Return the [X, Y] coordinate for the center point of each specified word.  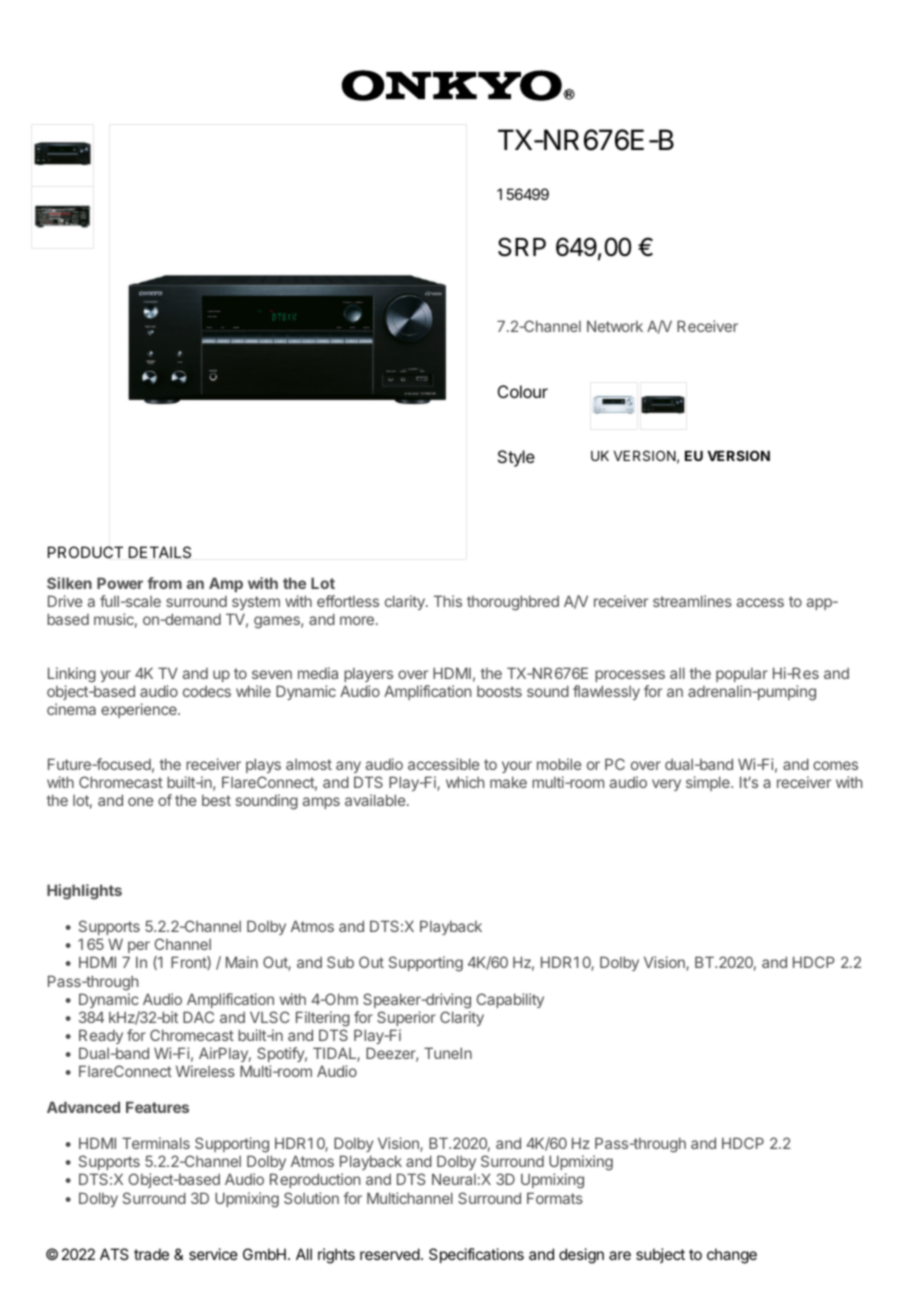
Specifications [476, 1255]
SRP [522, 247]
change [732, 1256]
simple [709, 783]
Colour [523, 391]
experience [140, 710]
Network [615, 326]
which [465, 782]
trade [151, 1254]
